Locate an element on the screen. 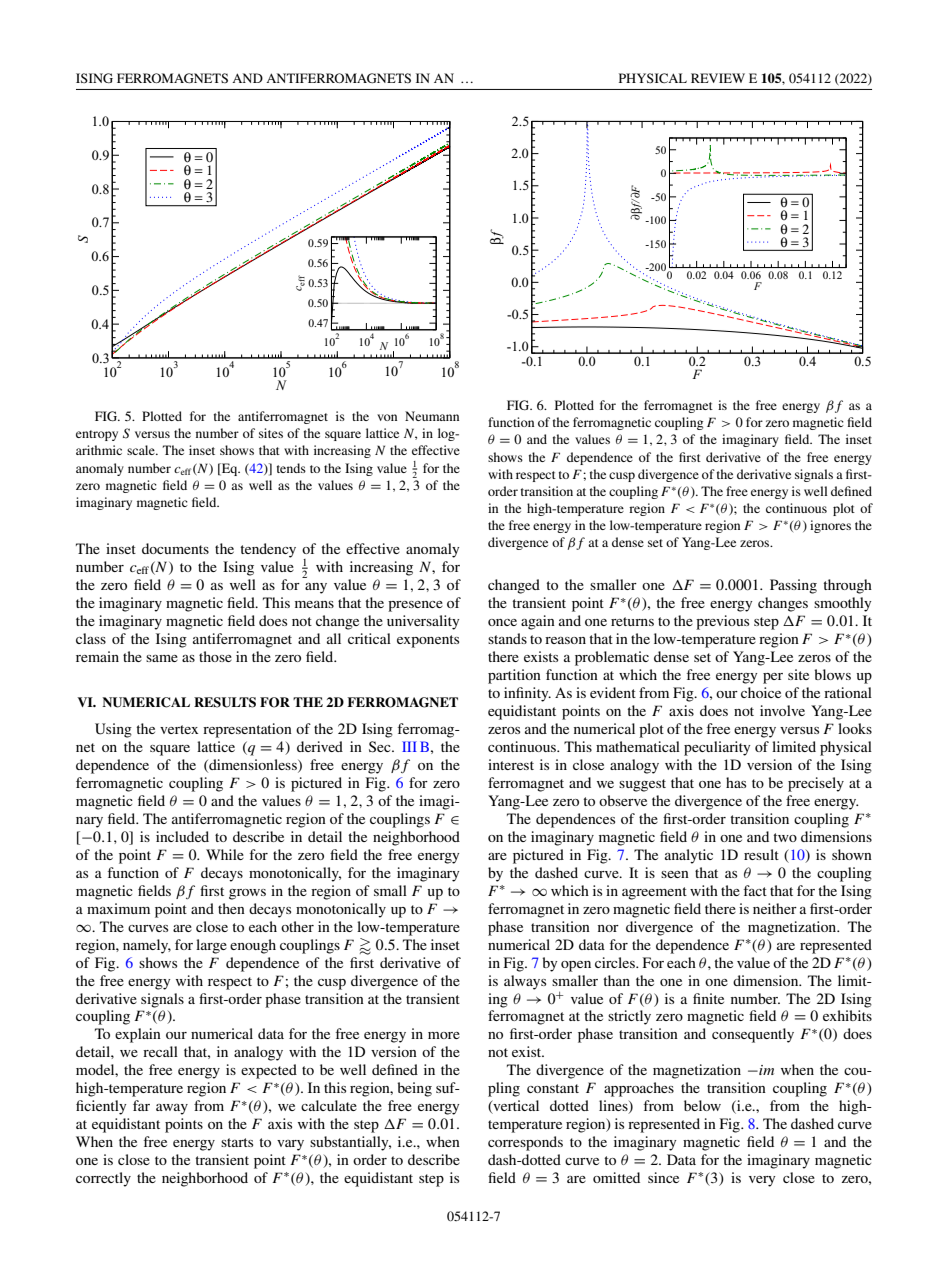 This screenshot has width=952, height=1270. REVIEW is located at coordinates (718, 78).
